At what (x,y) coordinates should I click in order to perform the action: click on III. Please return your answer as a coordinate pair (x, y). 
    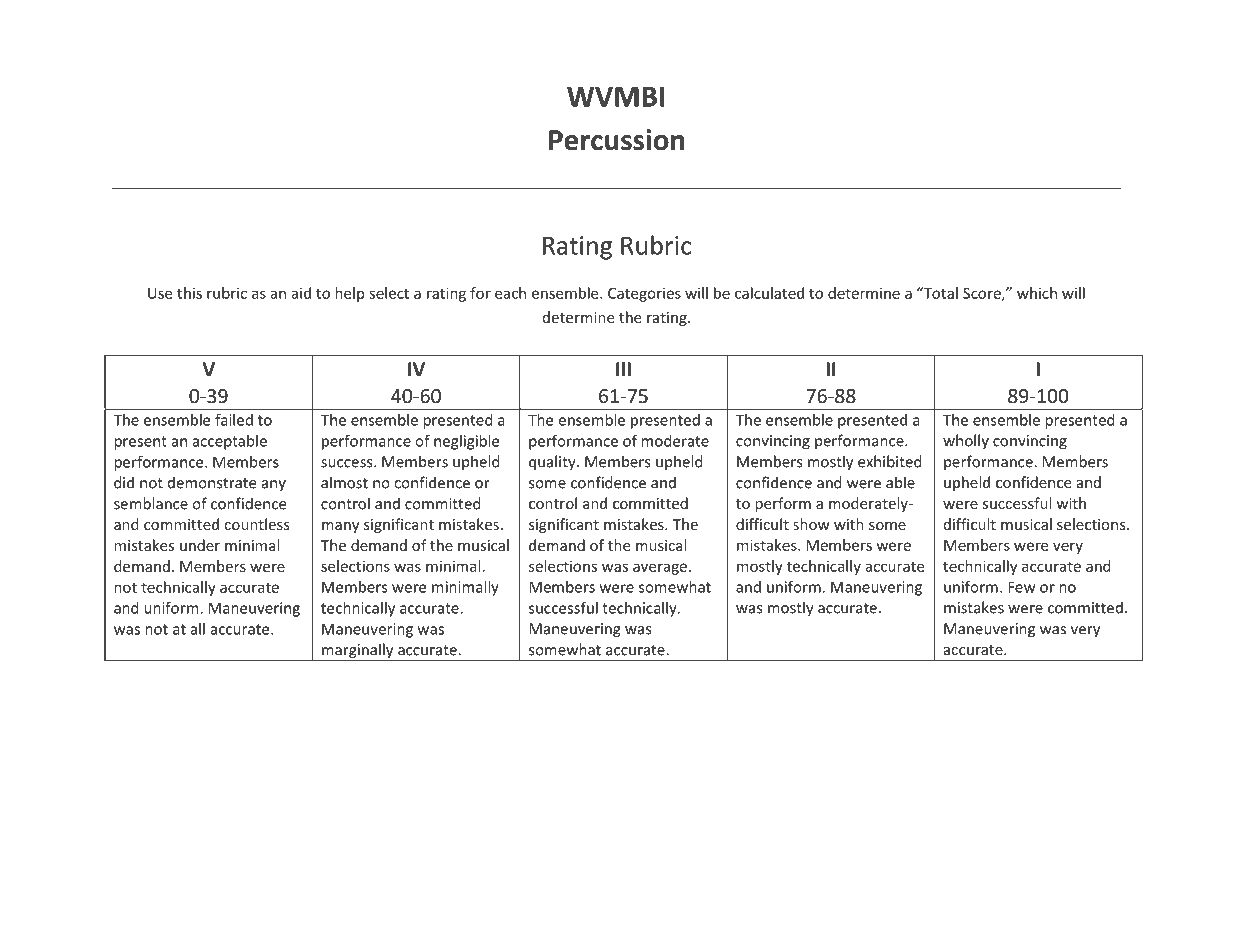
    Looking at the image, I should click on (623, 369).
